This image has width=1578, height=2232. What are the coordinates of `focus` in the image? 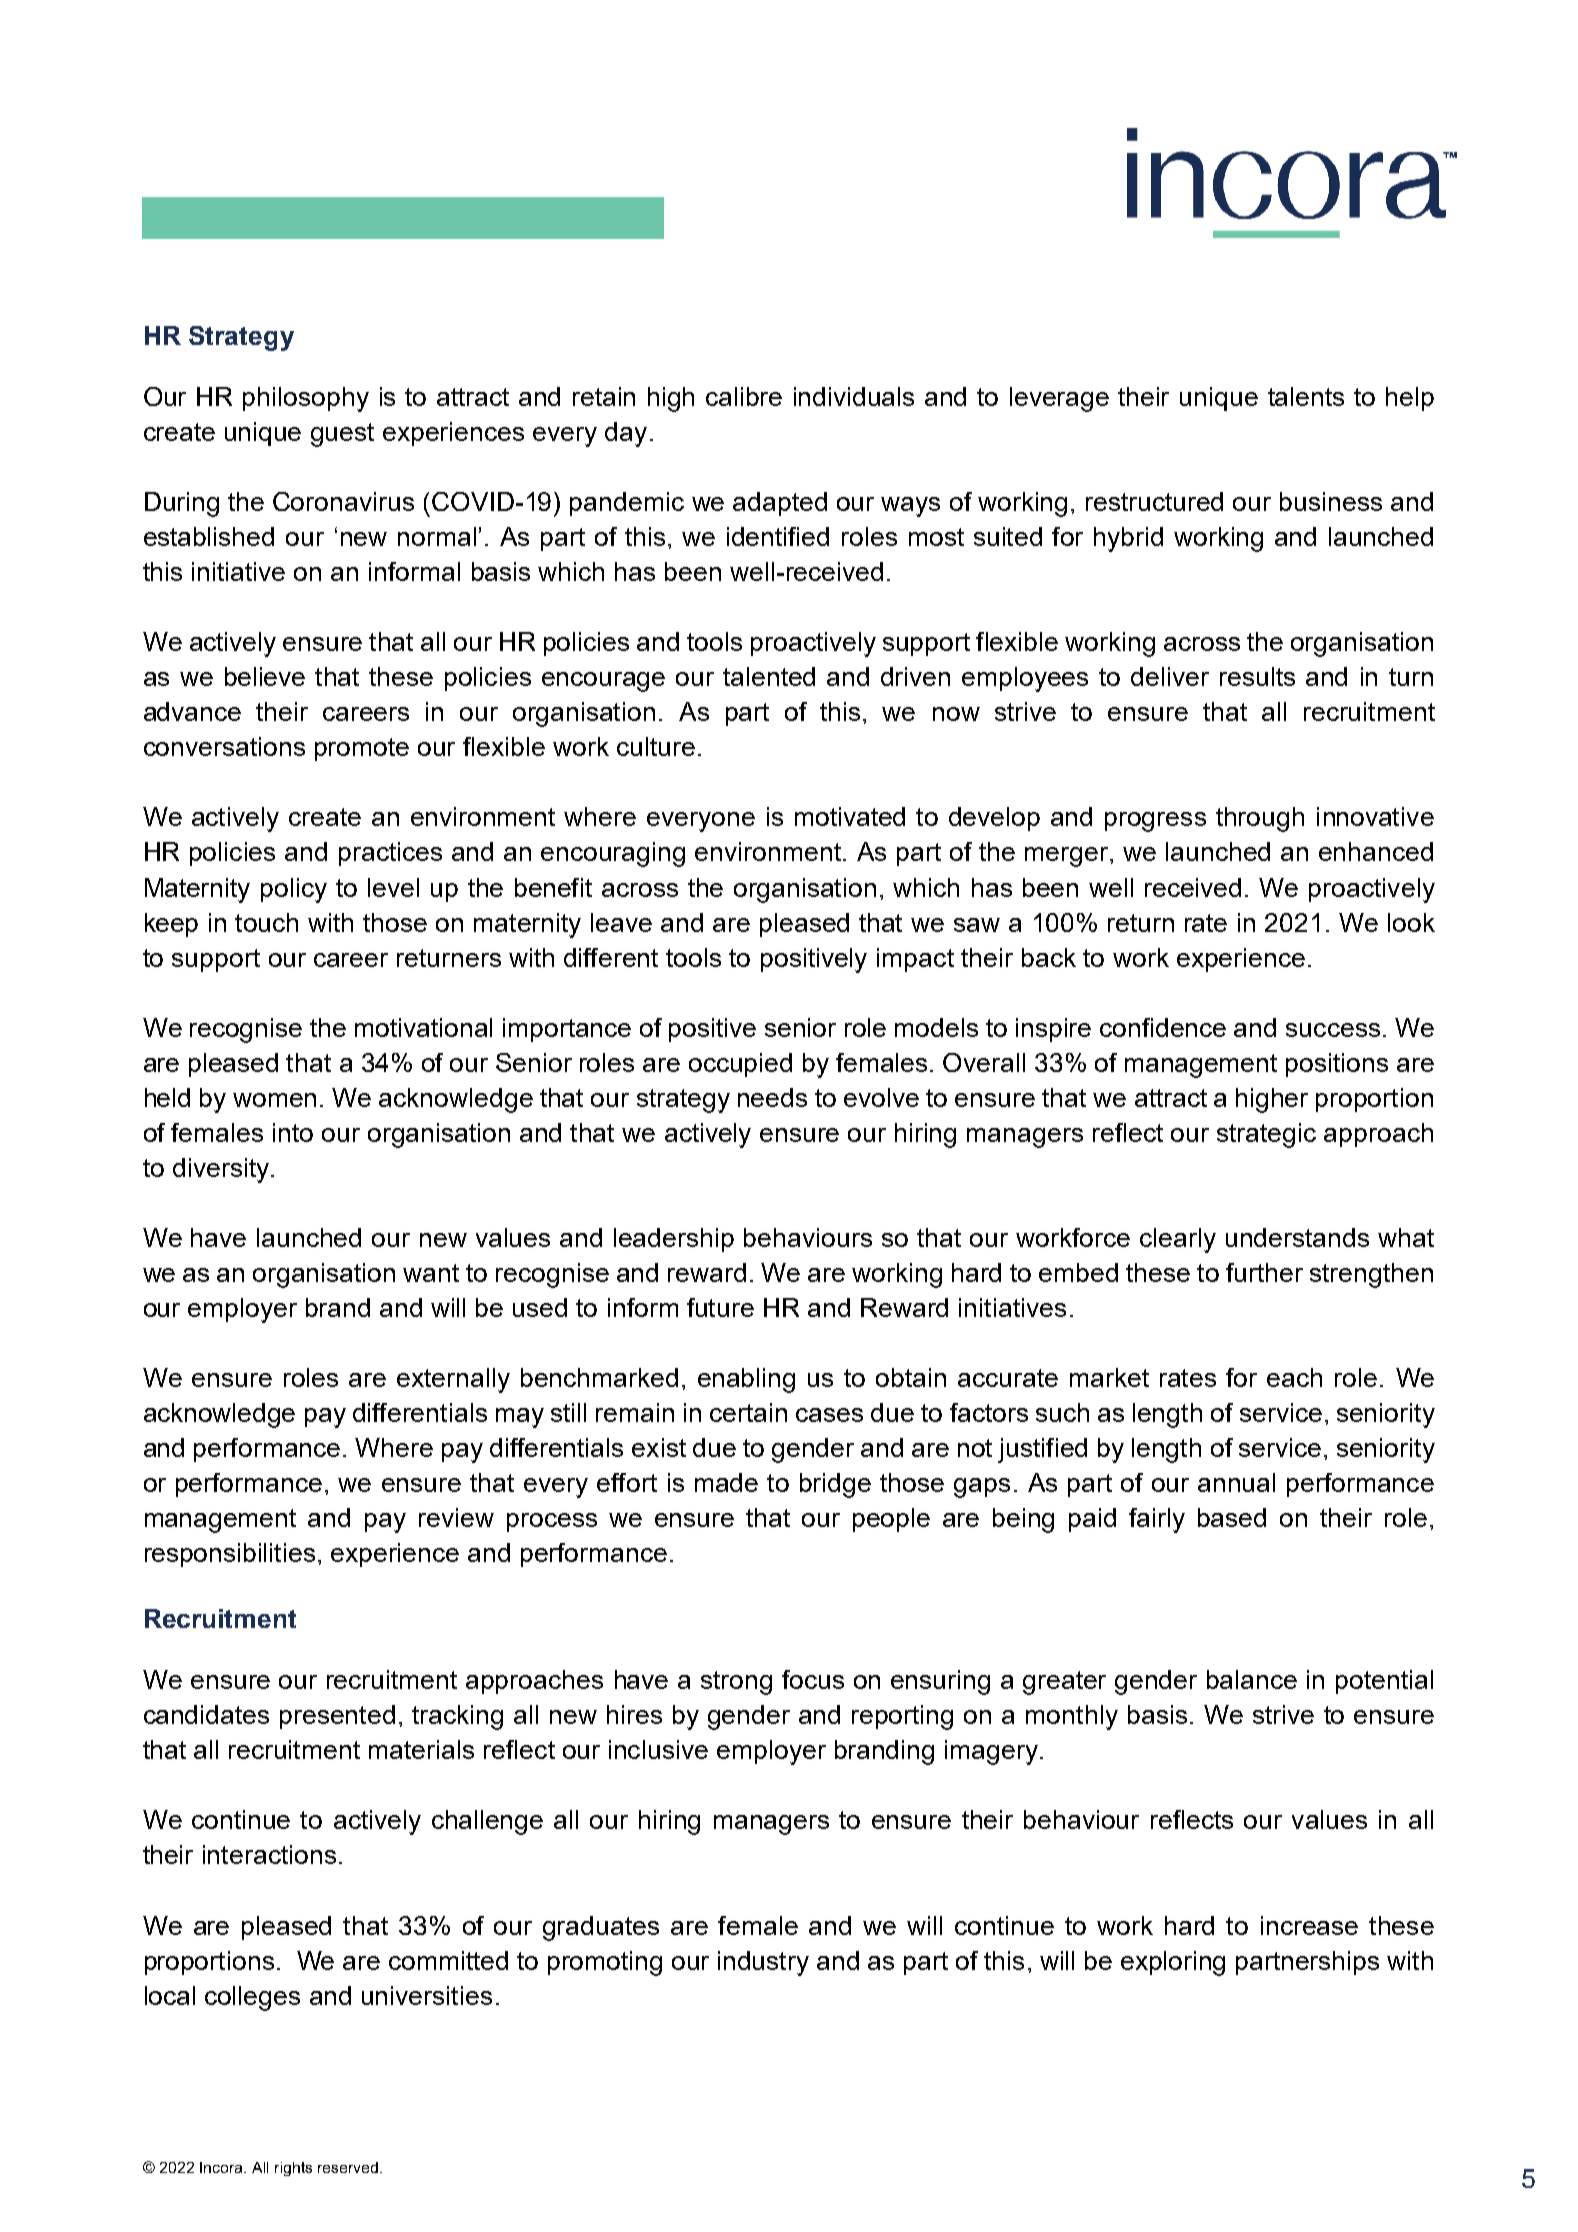 It's located at (813, 1679).
